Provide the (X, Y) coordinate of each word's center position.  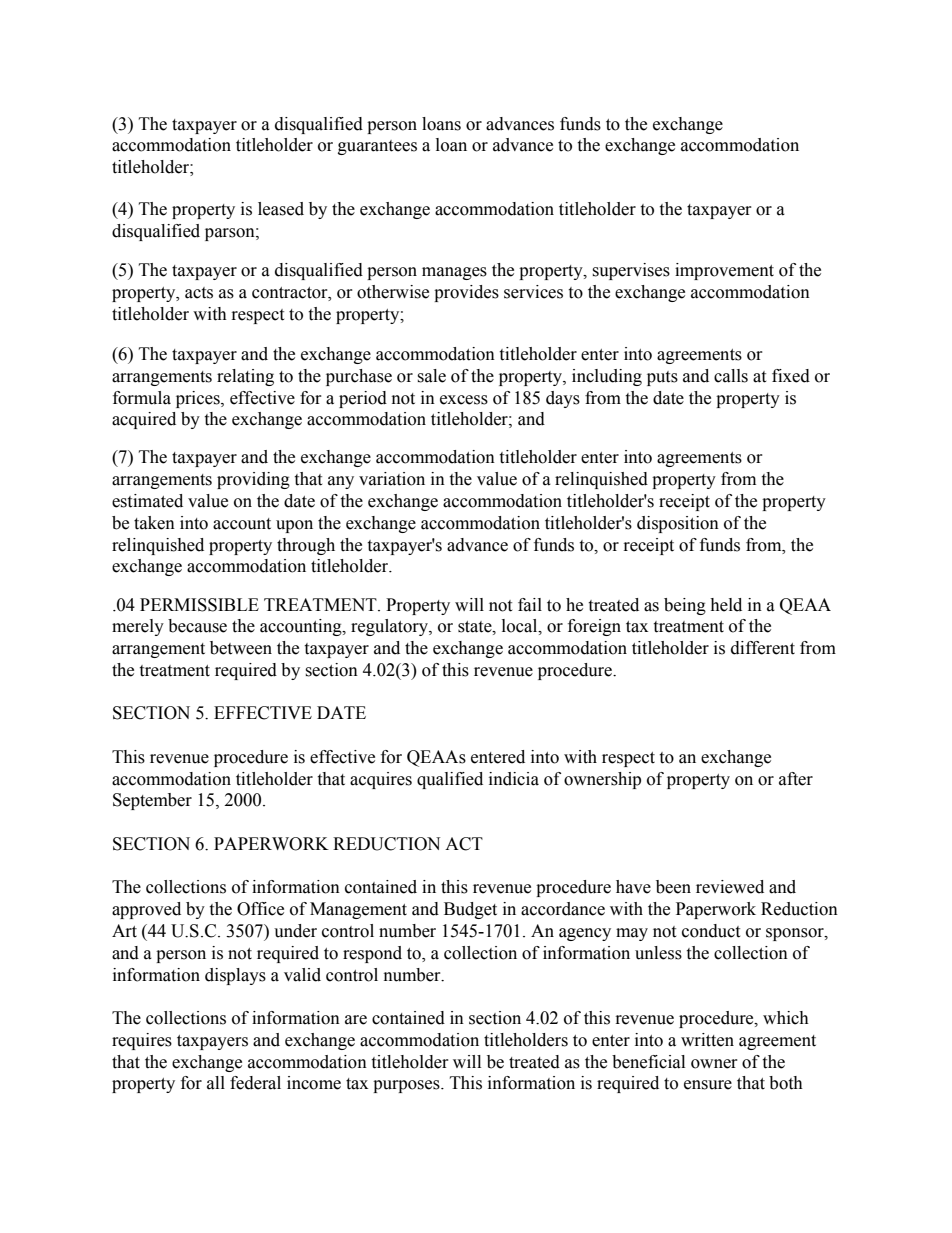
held (726, 605)
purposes (407, 1086)
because (197, 626)
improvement (724, 271)
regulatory (390, 627)
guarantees (377, 147)
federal (255, 1083)
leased (281, 209)
